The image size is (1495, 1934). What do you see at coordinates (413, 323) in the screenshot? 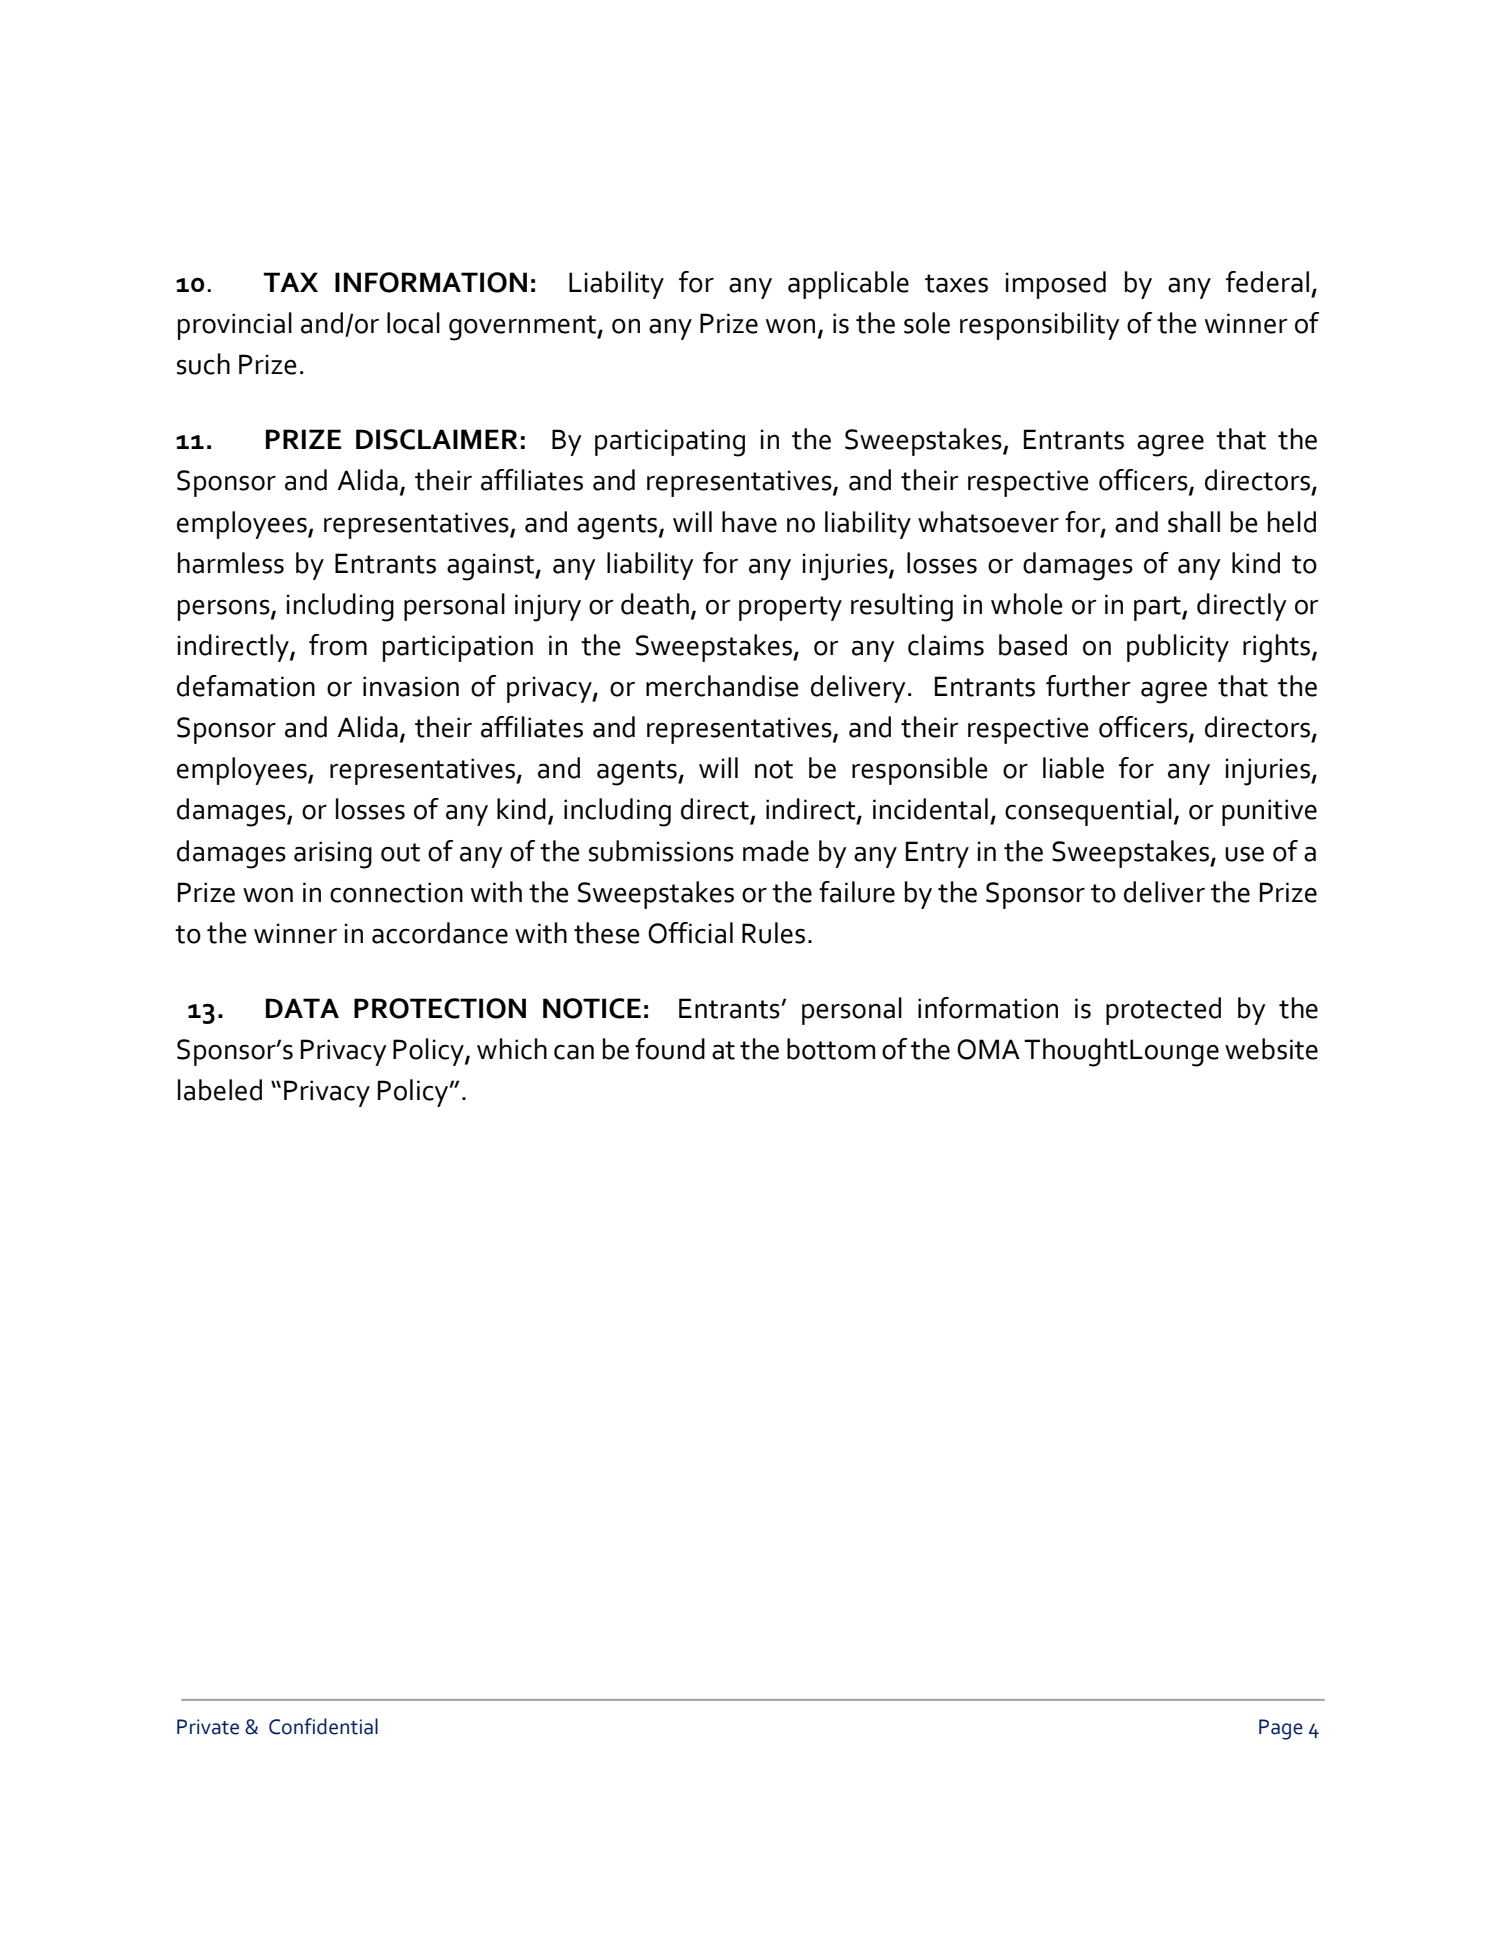
I see `local` at bounding box center [413, 323].
